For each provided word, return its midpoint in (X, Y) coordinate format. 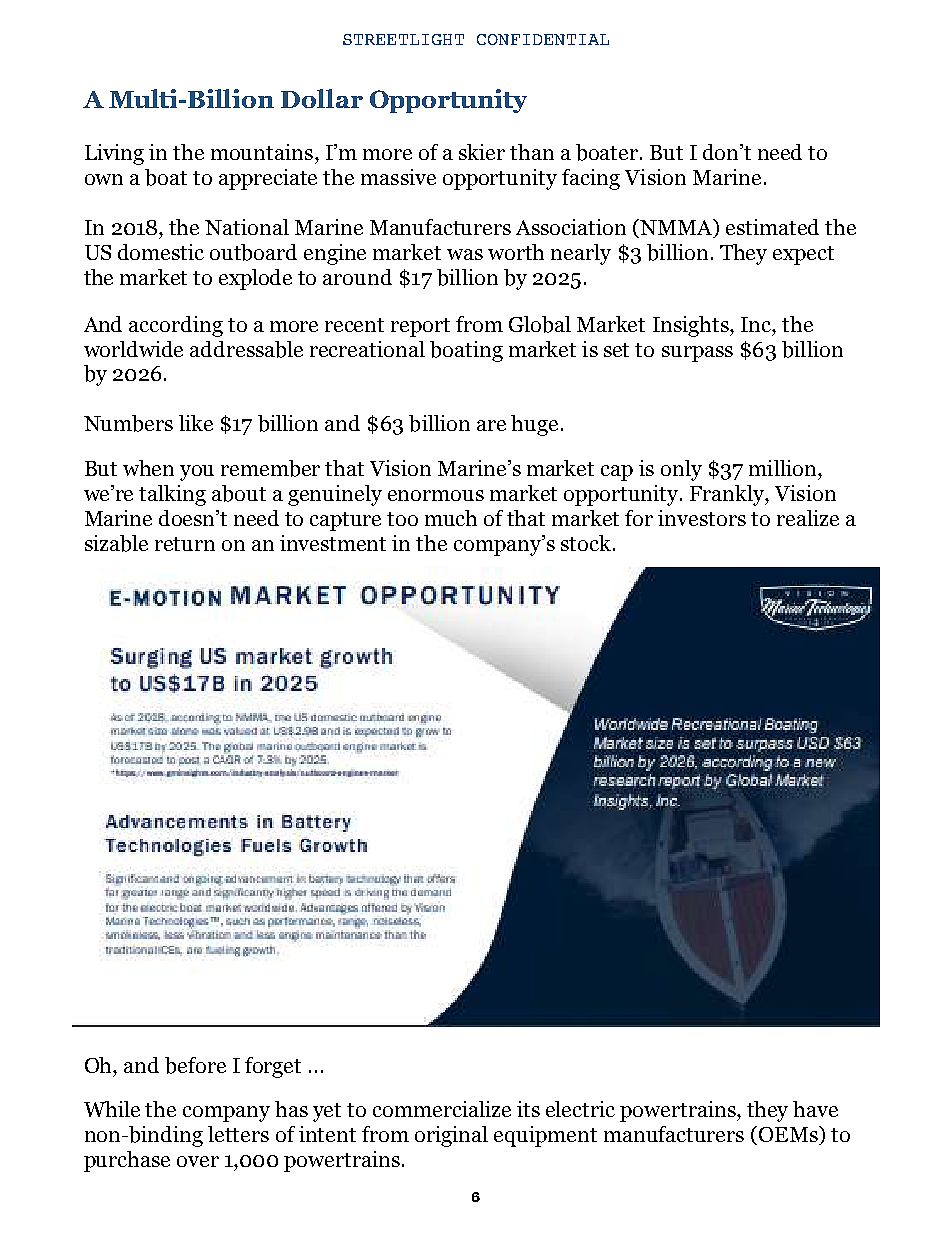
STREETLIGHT (403, 39)
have (815, 1109)
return (185, 544)
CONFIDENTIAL (543, 39)
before (195, 1065)
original (451, 1136)
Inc (757, 324)
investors (702, 518)
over (198, 1161)
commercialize (442, 1109)
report (420, 327)
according (176, 326)
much (451, 518)
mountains (263, 152)
